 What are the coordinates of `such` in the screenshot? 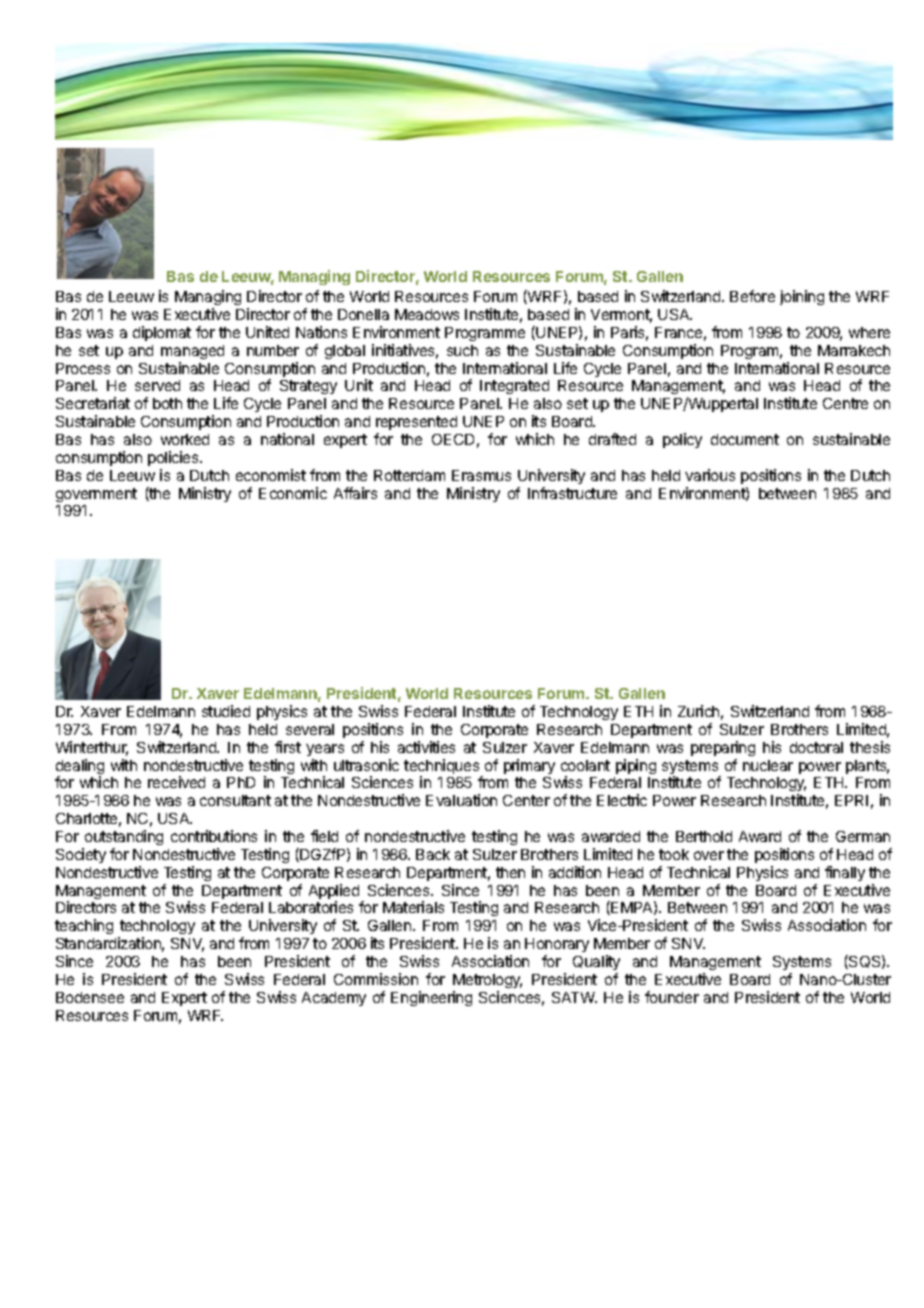 It's located at (462, 350).
